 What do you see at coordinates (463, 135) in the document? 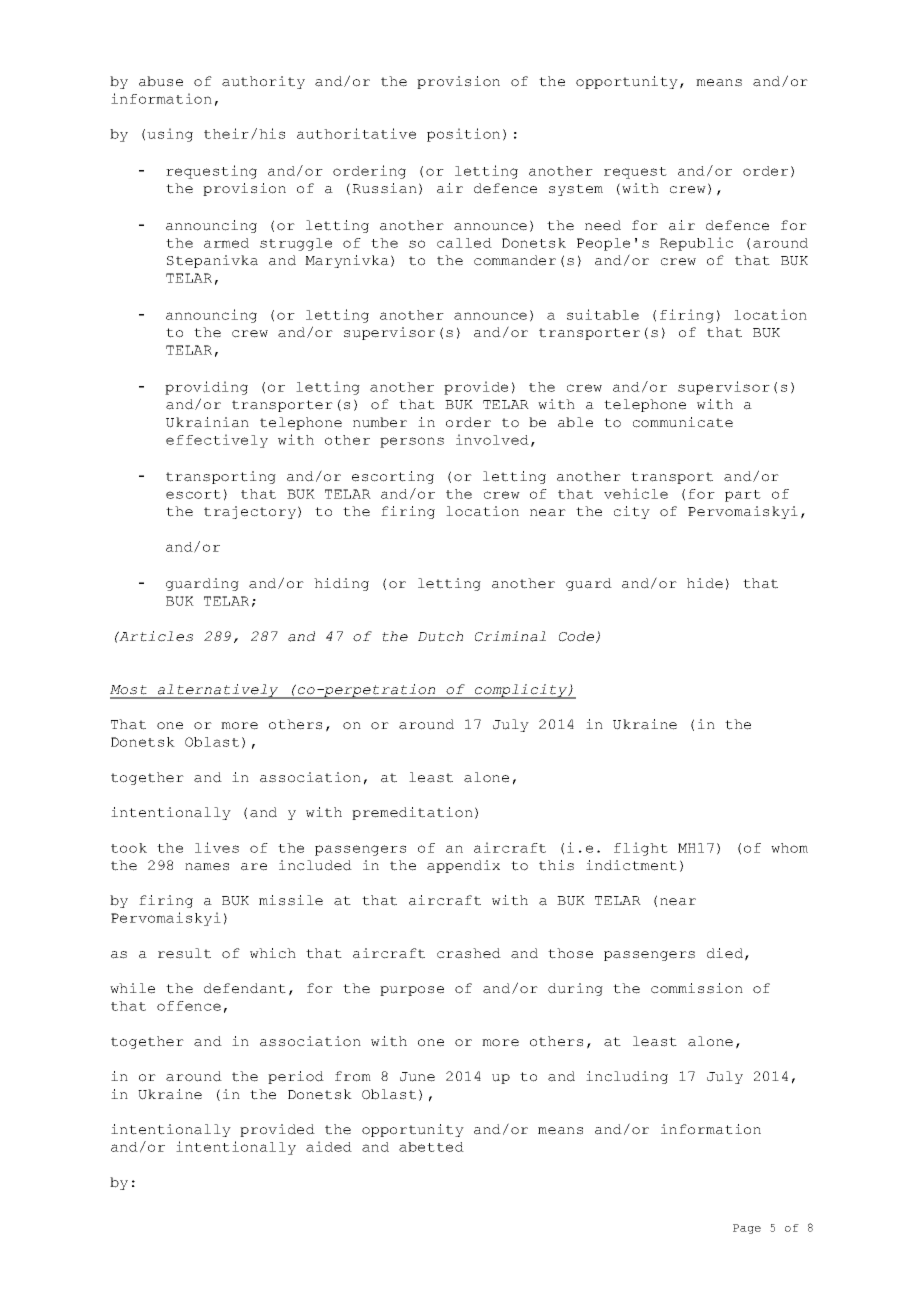
I see `position` at bounding box center [463, 135].
